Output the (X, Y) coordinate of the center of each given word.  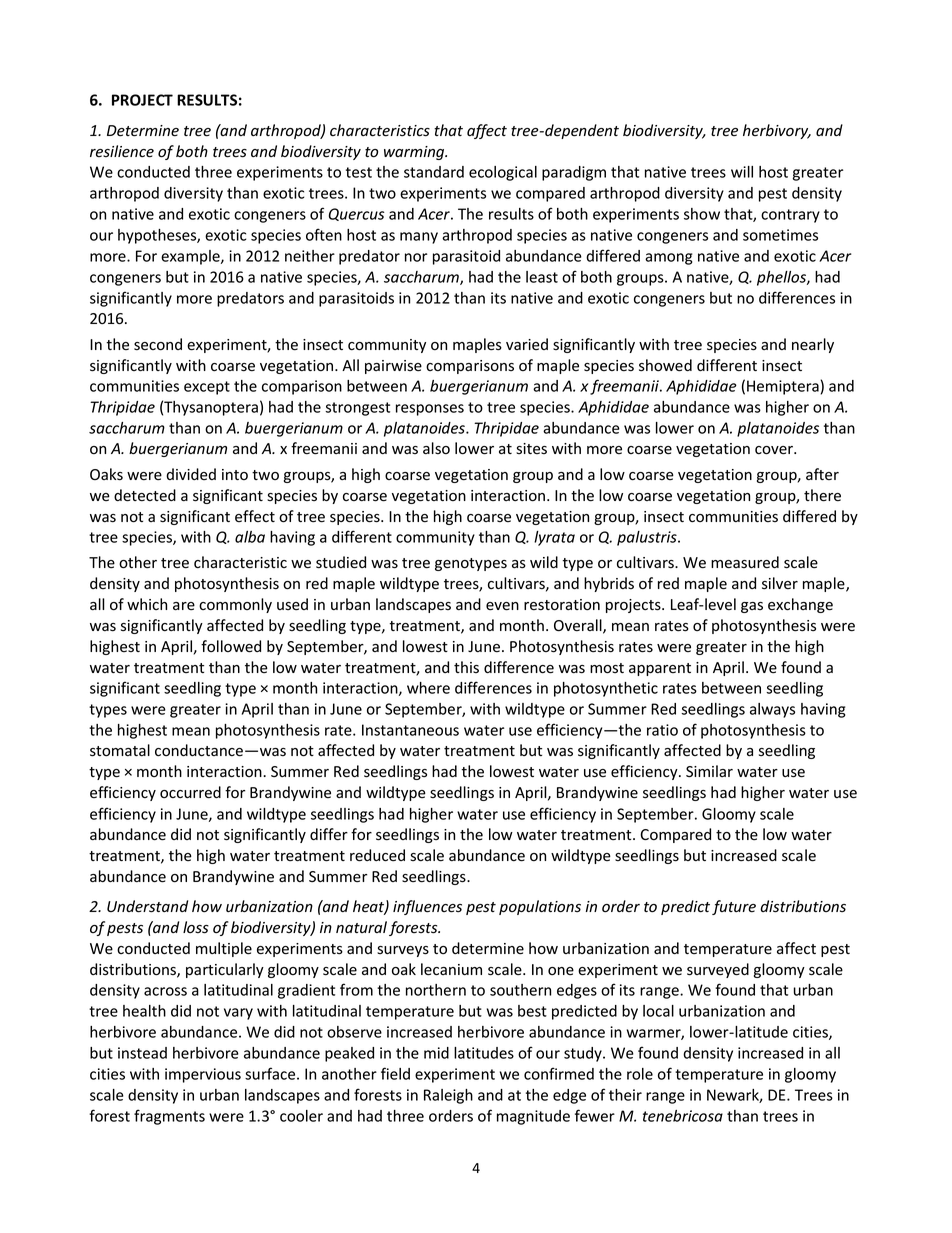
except (207, 388)
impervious (203, 1075)
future (734, 907)
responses (430, 410)
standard (434, 172)
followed (231, 646)
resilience (122, 151)
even (502, 606)
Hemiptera (783, 387)
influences (427, 907)
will (742, 172)
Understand (147, 906)
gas (752, 607)
